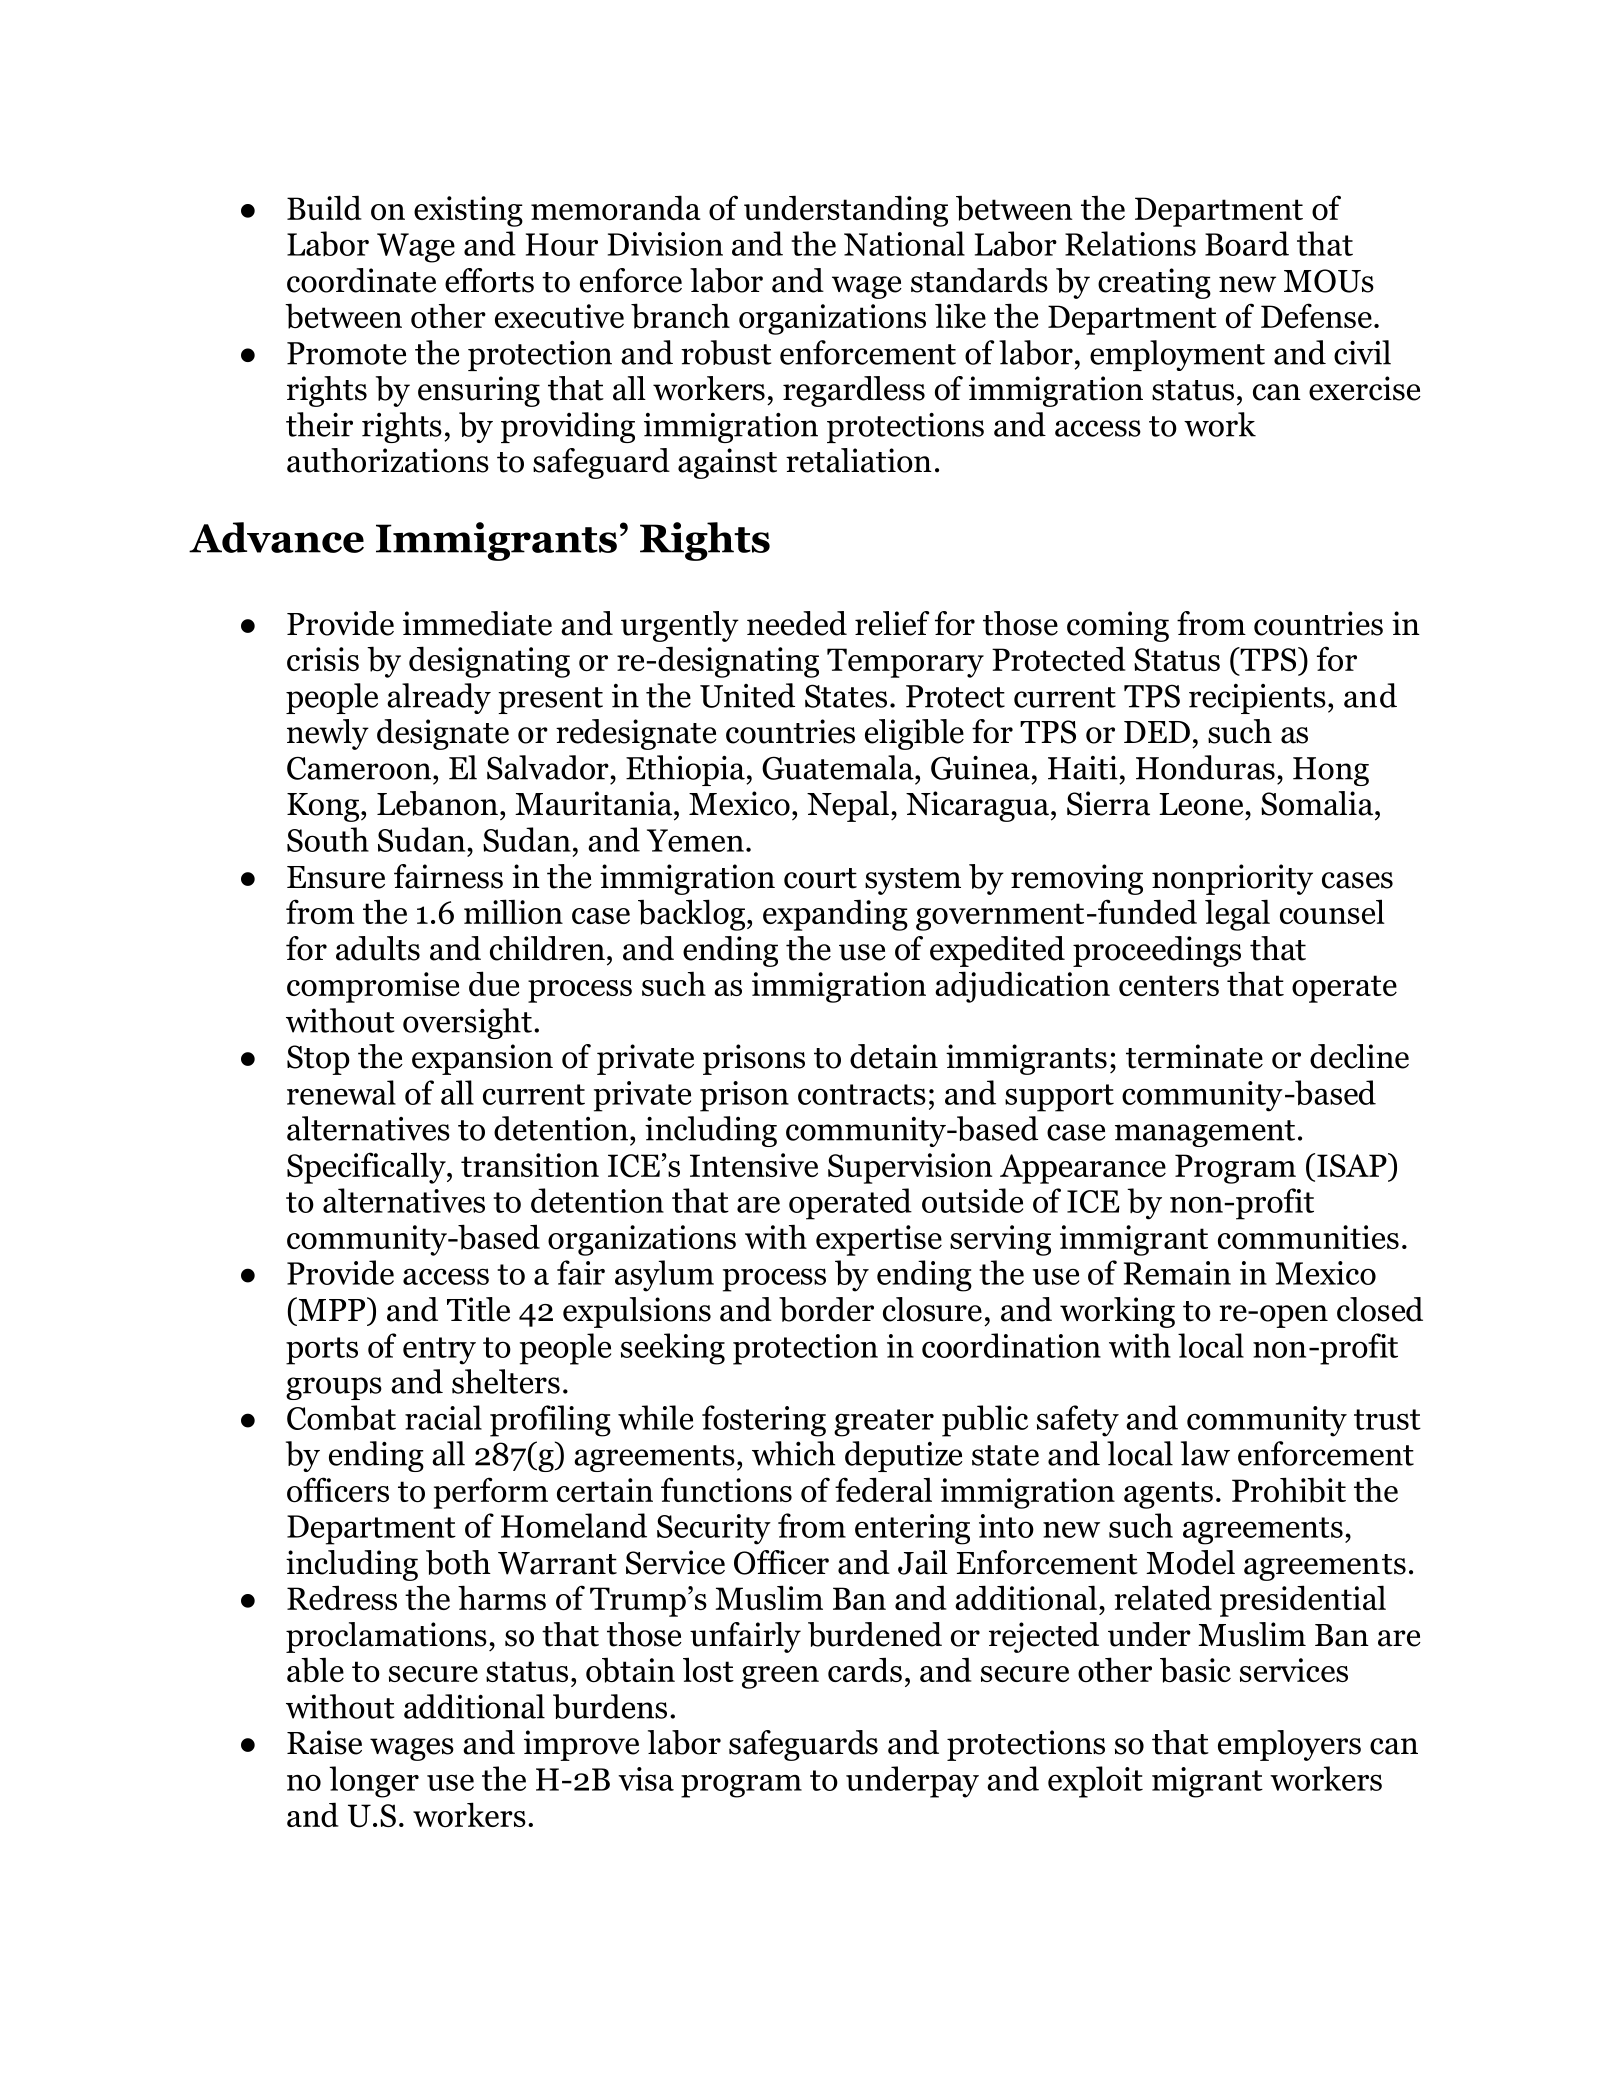 The image size is (1620, 2097). Describe the element at coordinates (1169, 985) in the screenshot. I see `centers` at that location.
